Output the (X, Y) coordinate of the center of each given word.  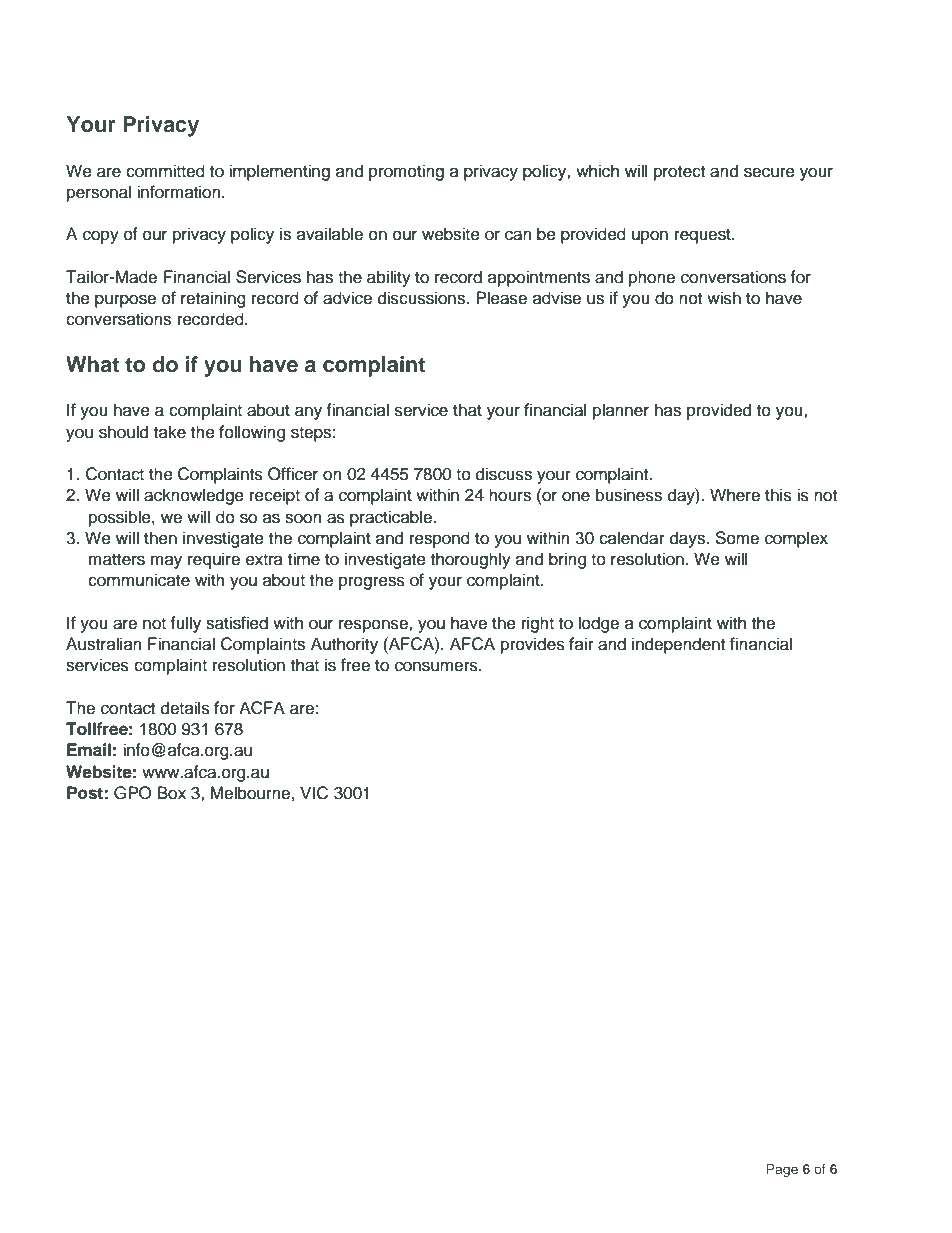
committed (165, 171)
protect (679, 173)
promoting (406, 172)
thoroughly (471, 560)
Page (782, 1170)
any (308, 413)
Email (89, 750)
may (166, 562)
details (185, 708)
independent (678, 645)
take (170, 432)
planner (621, 411)
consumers (437, 666)
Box (172, 793)
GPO (132, 793)
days (688, 539)
